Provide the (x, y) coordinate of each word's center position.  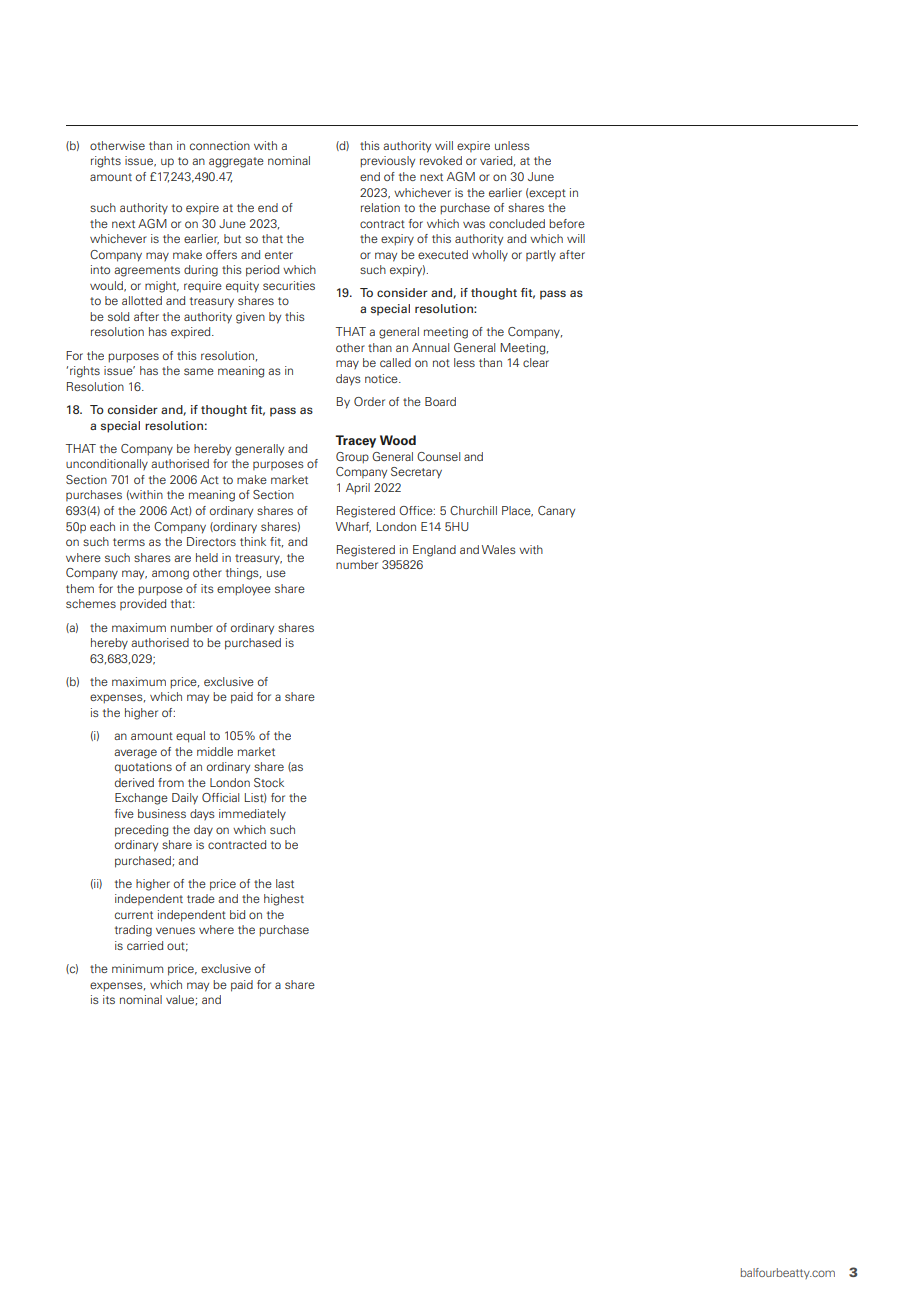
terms (129, 542)
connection (220, 145)
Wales (499, 549)
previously (387, 162)
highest (284, 900)
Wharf (353, 527)
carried (145, 945)
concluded (517, 223)
